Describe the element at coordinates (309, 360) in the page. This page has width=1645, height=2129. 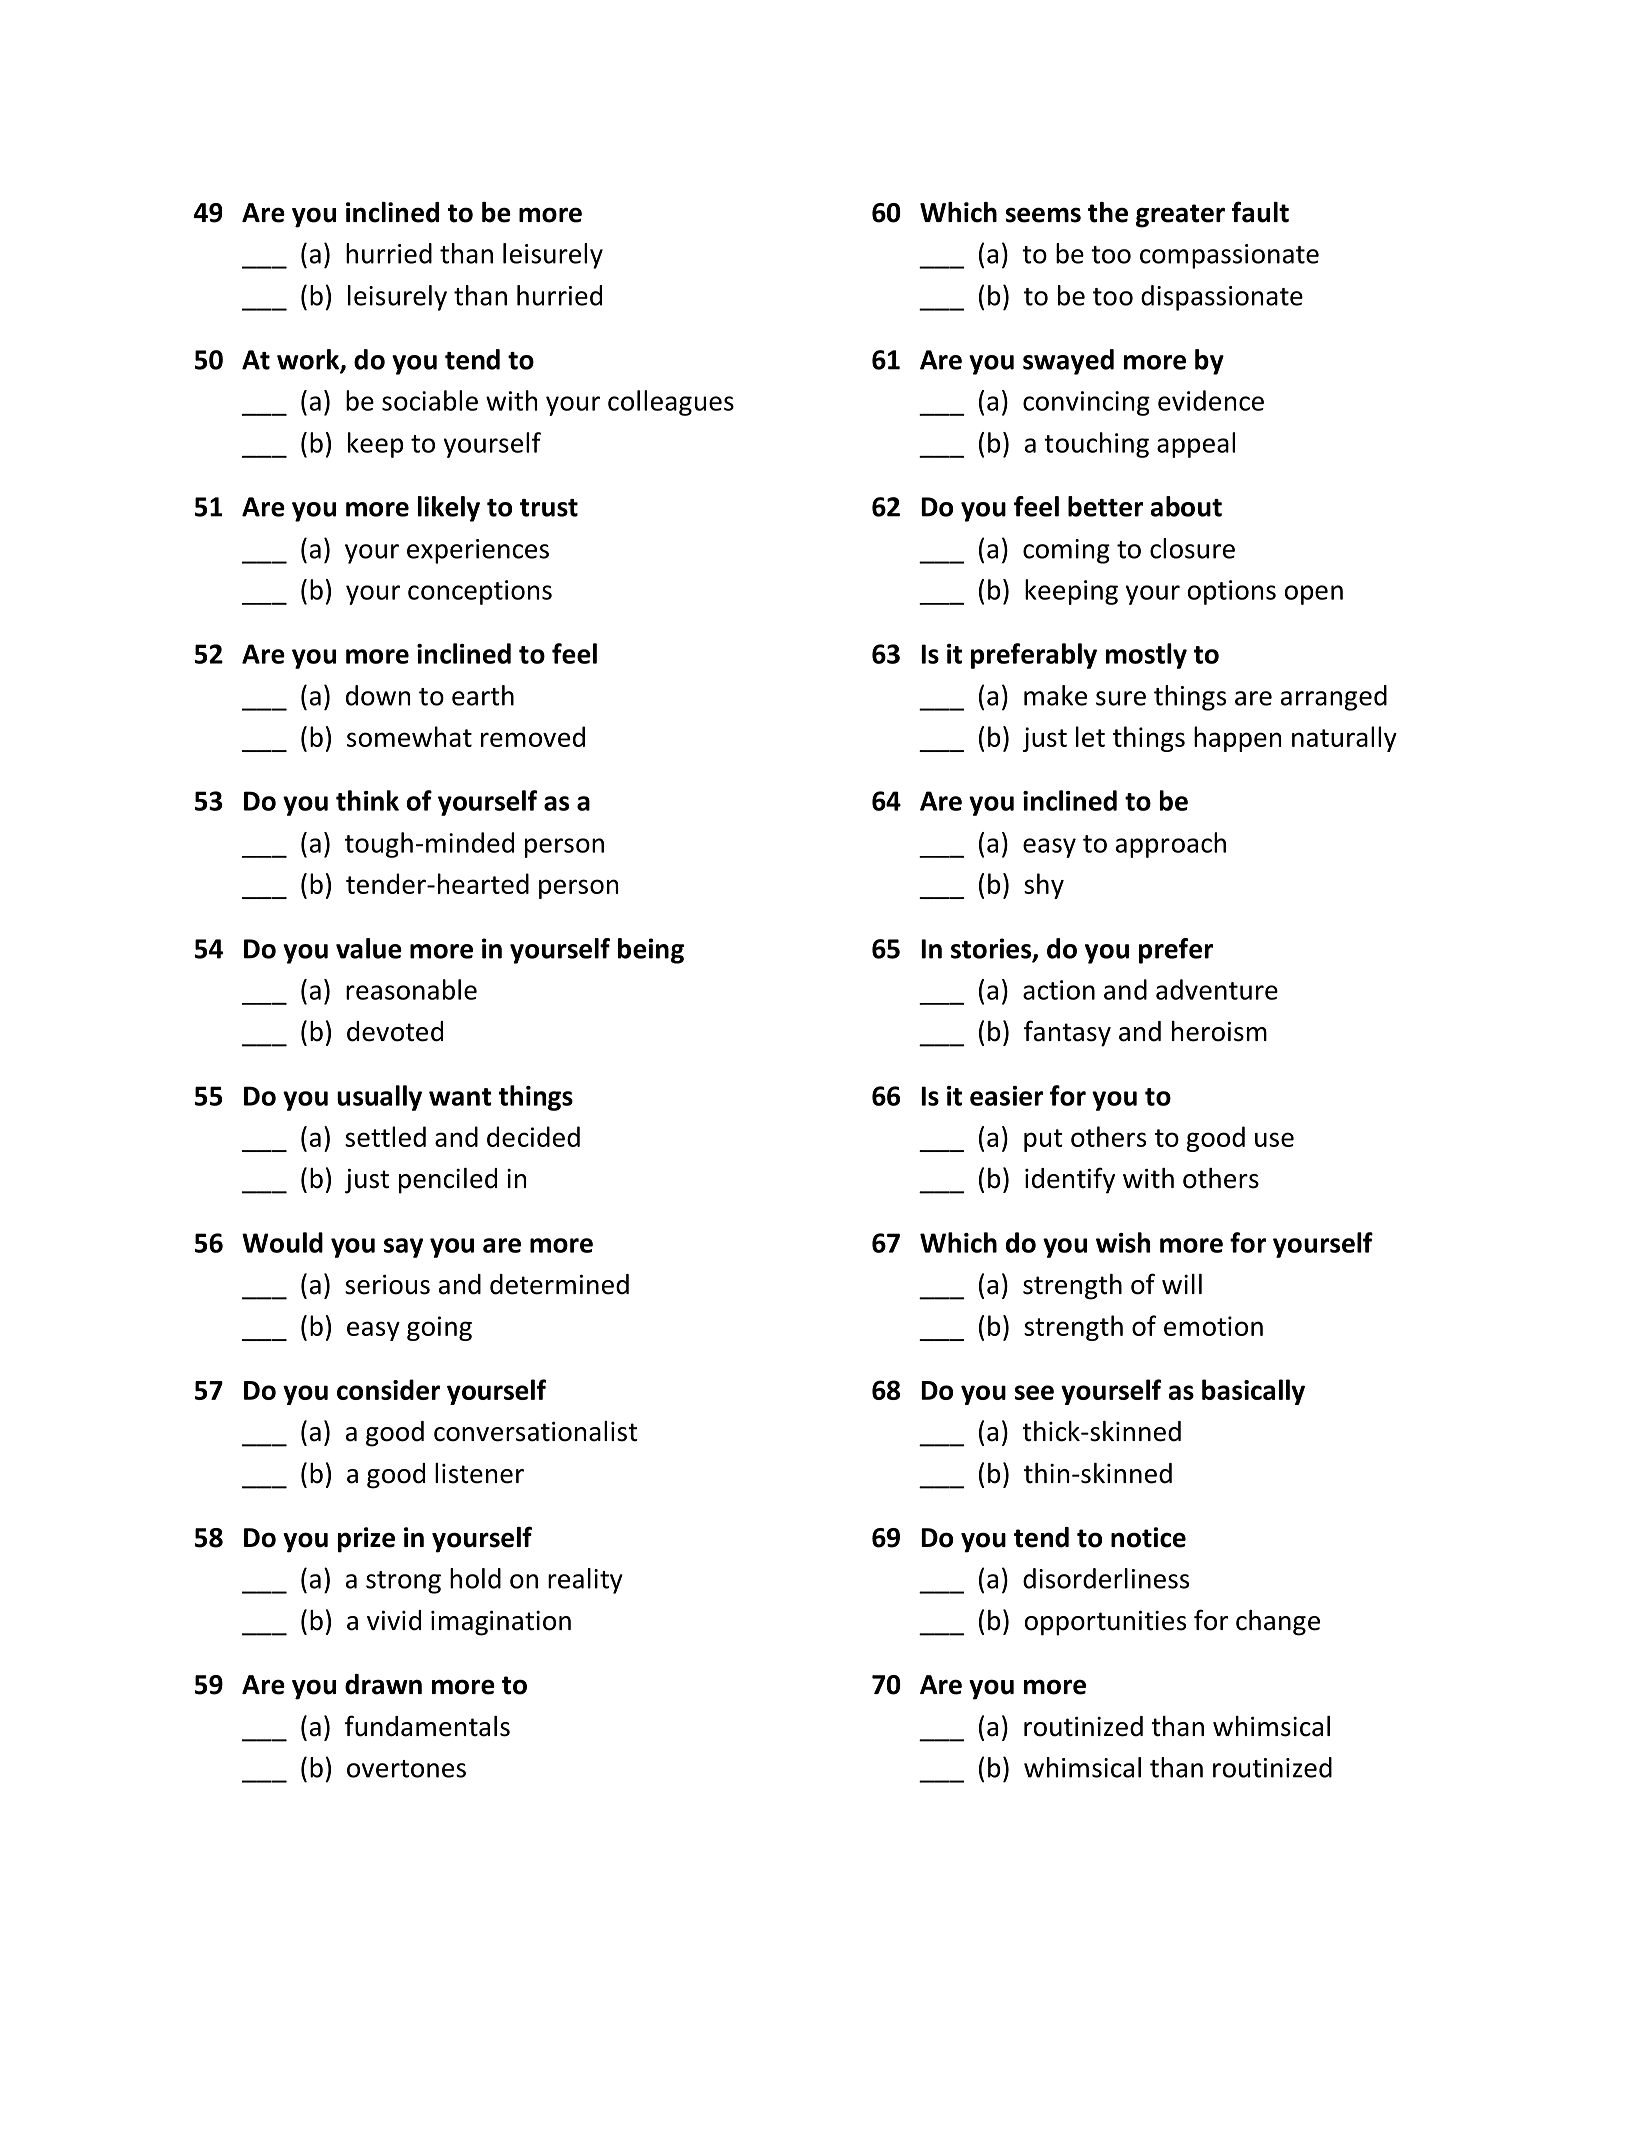
I see `work` at that location.
